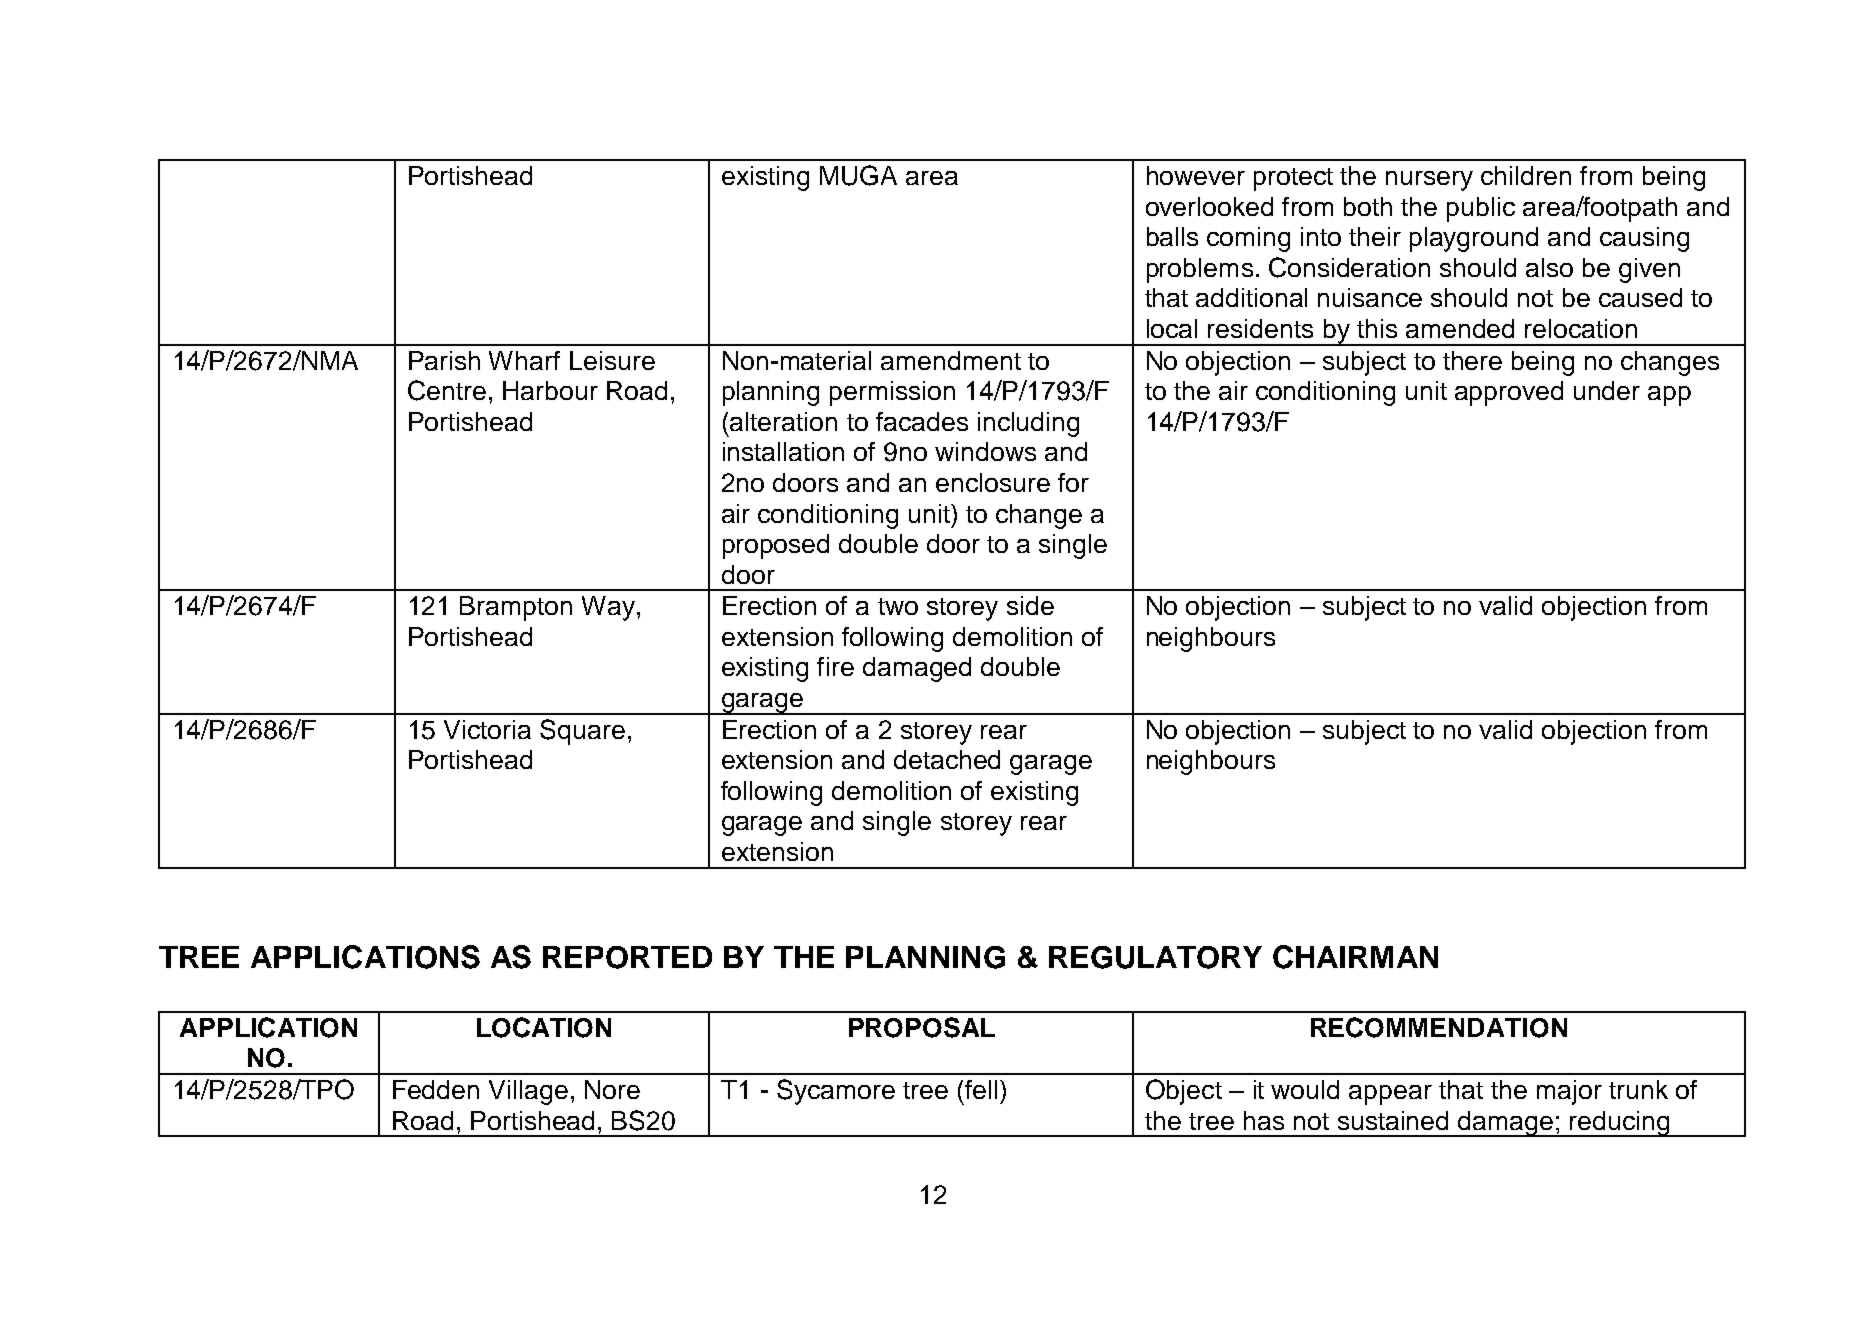 The height and width of the image is (1319, 1865). Describe the element at coordinates (1172, 236) in the image. I see `balls` at that location.
